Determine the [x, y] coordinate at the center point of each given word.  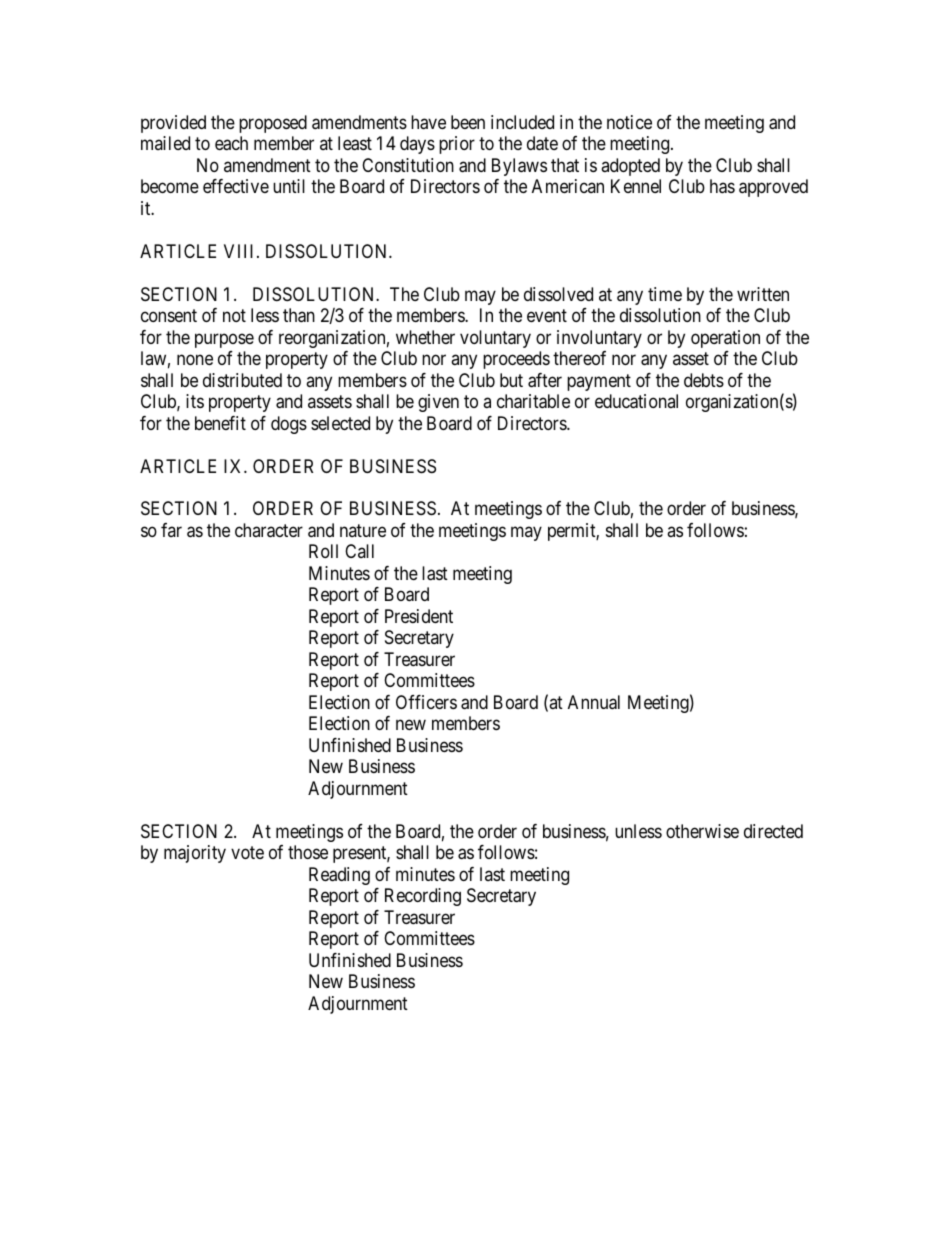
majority [195, 854]
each [231, 143]
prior [457, 145]
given [438, 403]
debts [704, 380]
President [419, 616]
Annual [594, 702]
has [722, 186]
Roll [323, 551]
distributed [242, 380]
